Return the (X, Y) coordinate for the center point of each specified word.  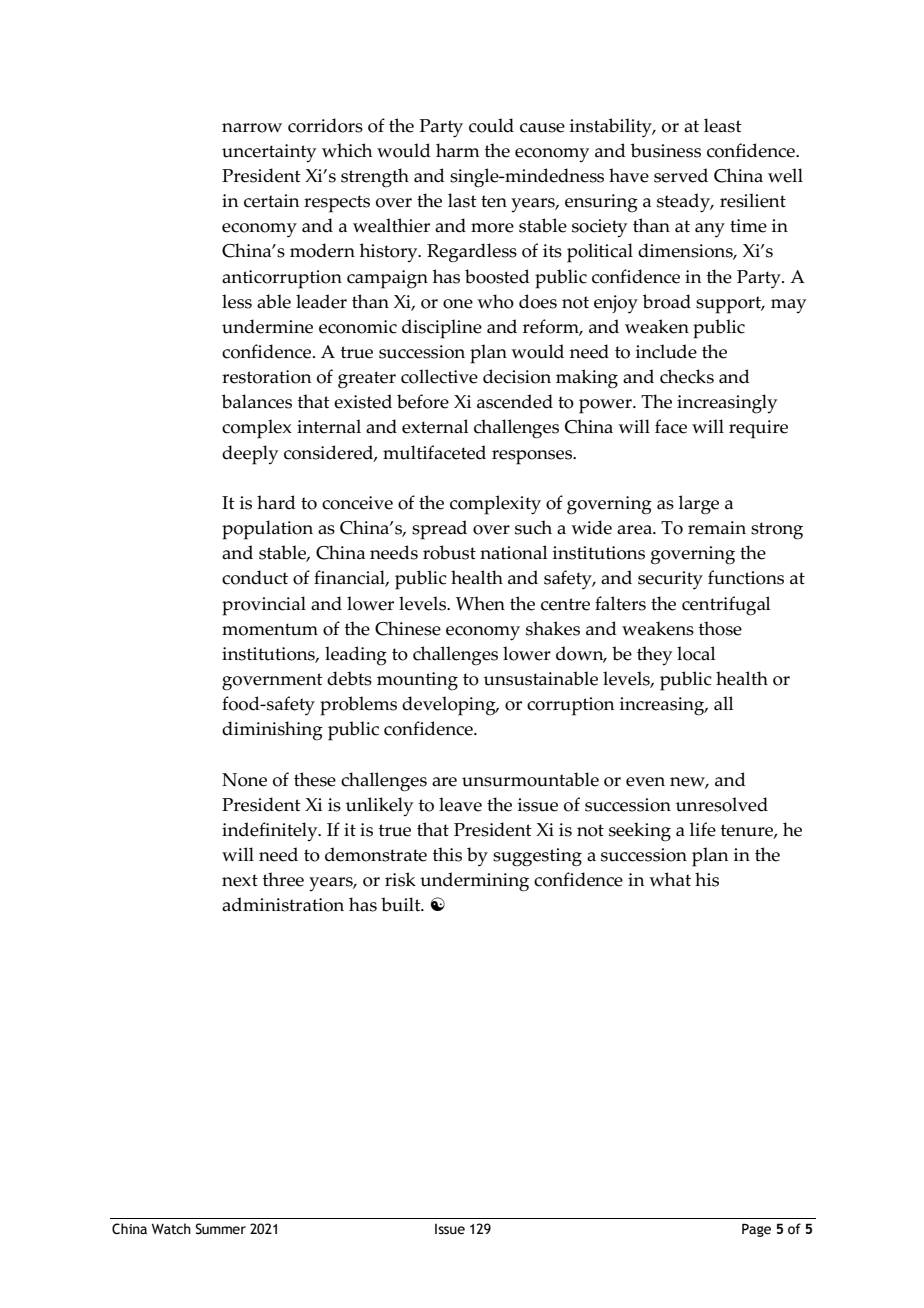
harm (458, 150)
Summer (220, 1229)
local (696, 653)
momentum (270, 629)
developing (450, 706)
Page (756, 1230)
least (723, 125)
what (670, 879)
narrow (252, 128)
